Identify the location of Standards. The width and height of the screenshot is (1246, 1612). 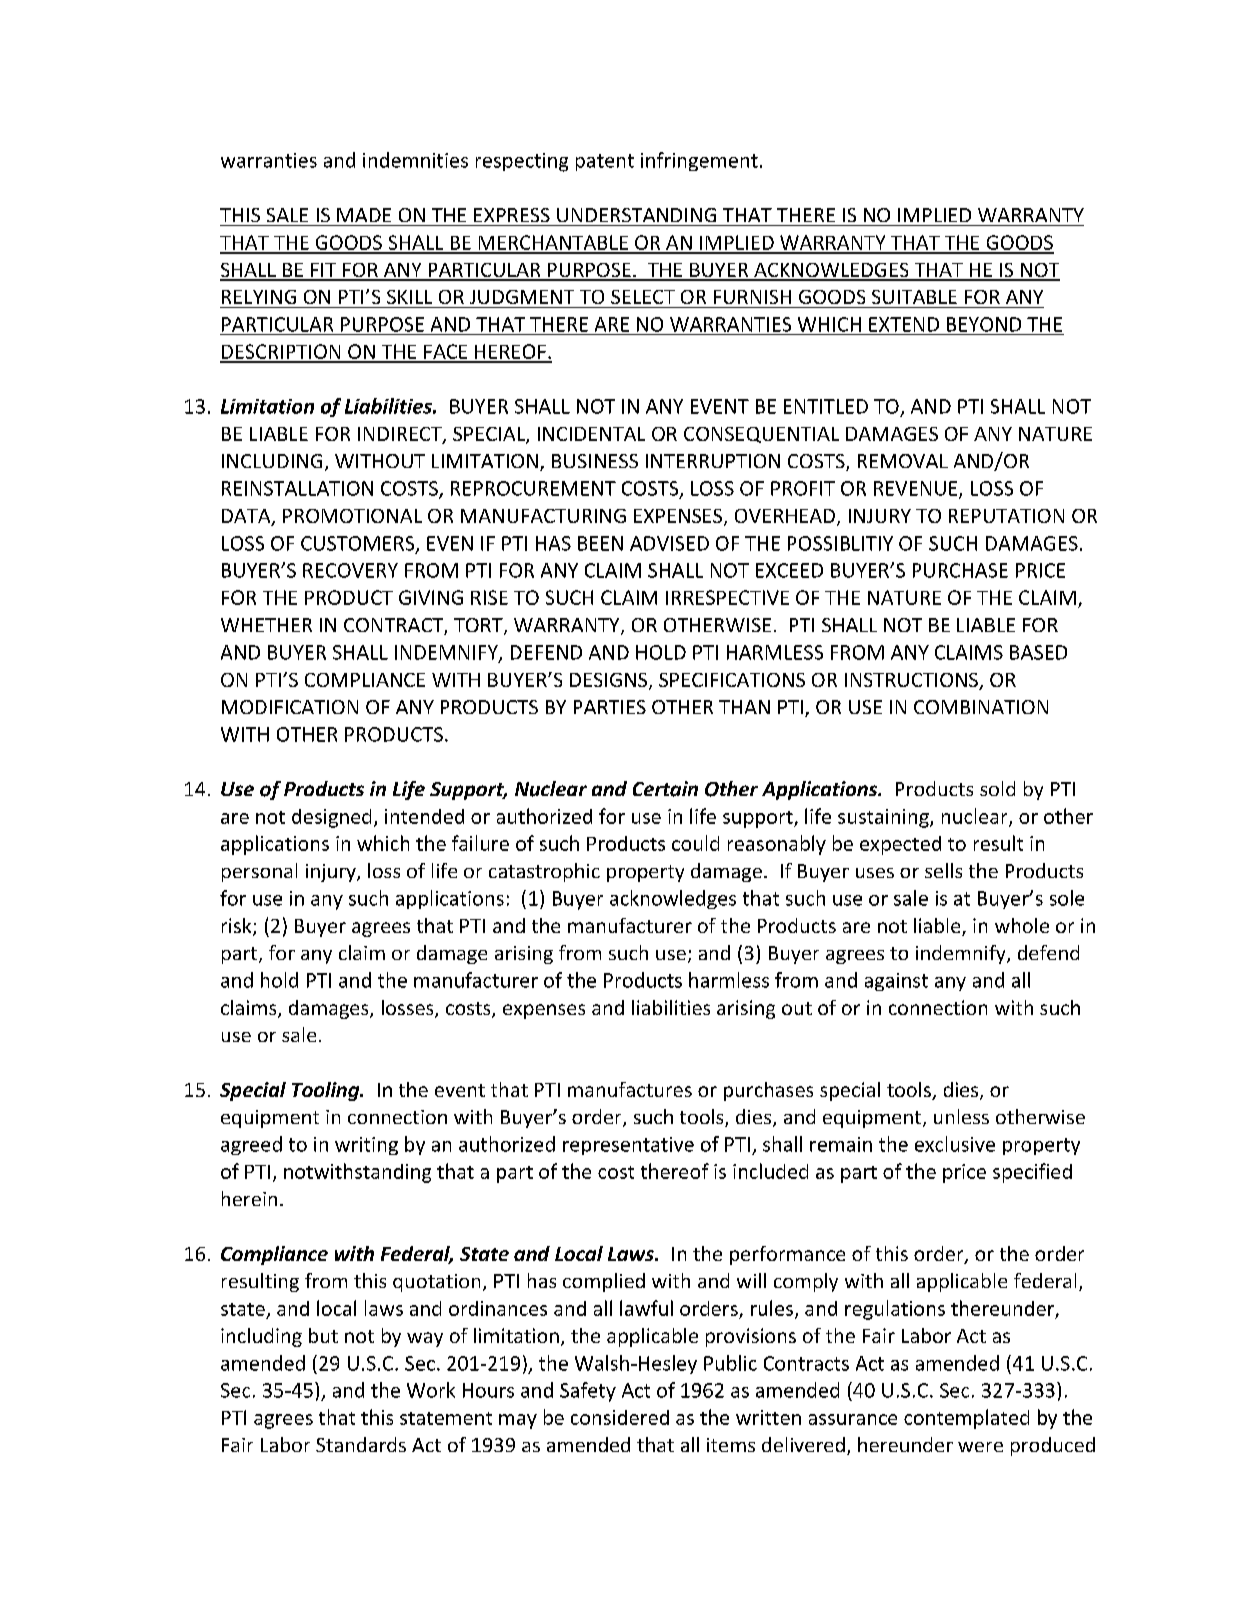
(361, 1444).
